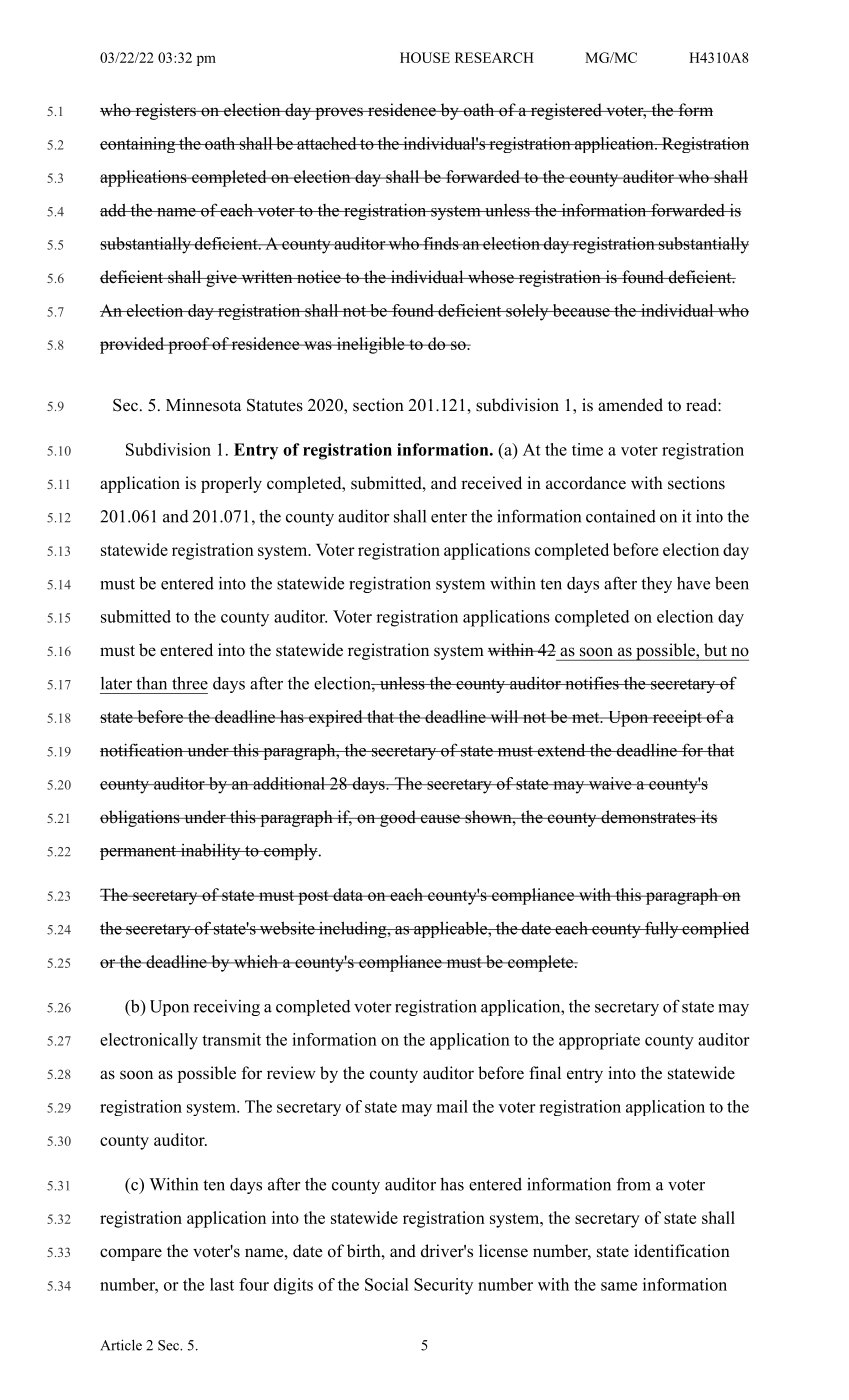 Image resolution: width=849 pixels, height=1400 pixels. I want to click on three, so click(190, 683).
